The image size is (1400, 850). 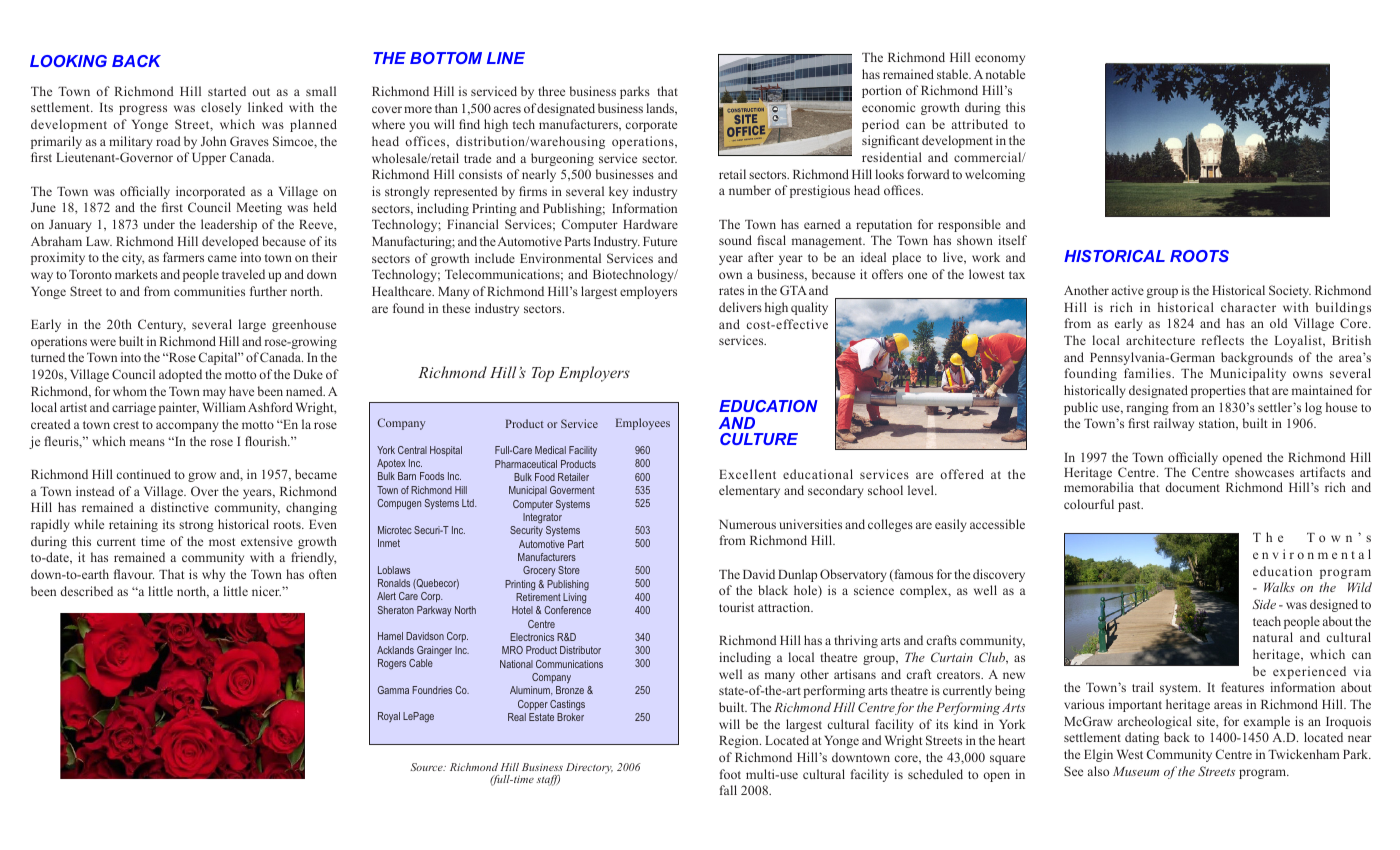 What do you see at coordinates (227, 91) in the screenshot?
I see `started` at bounding box center [227, 91].
